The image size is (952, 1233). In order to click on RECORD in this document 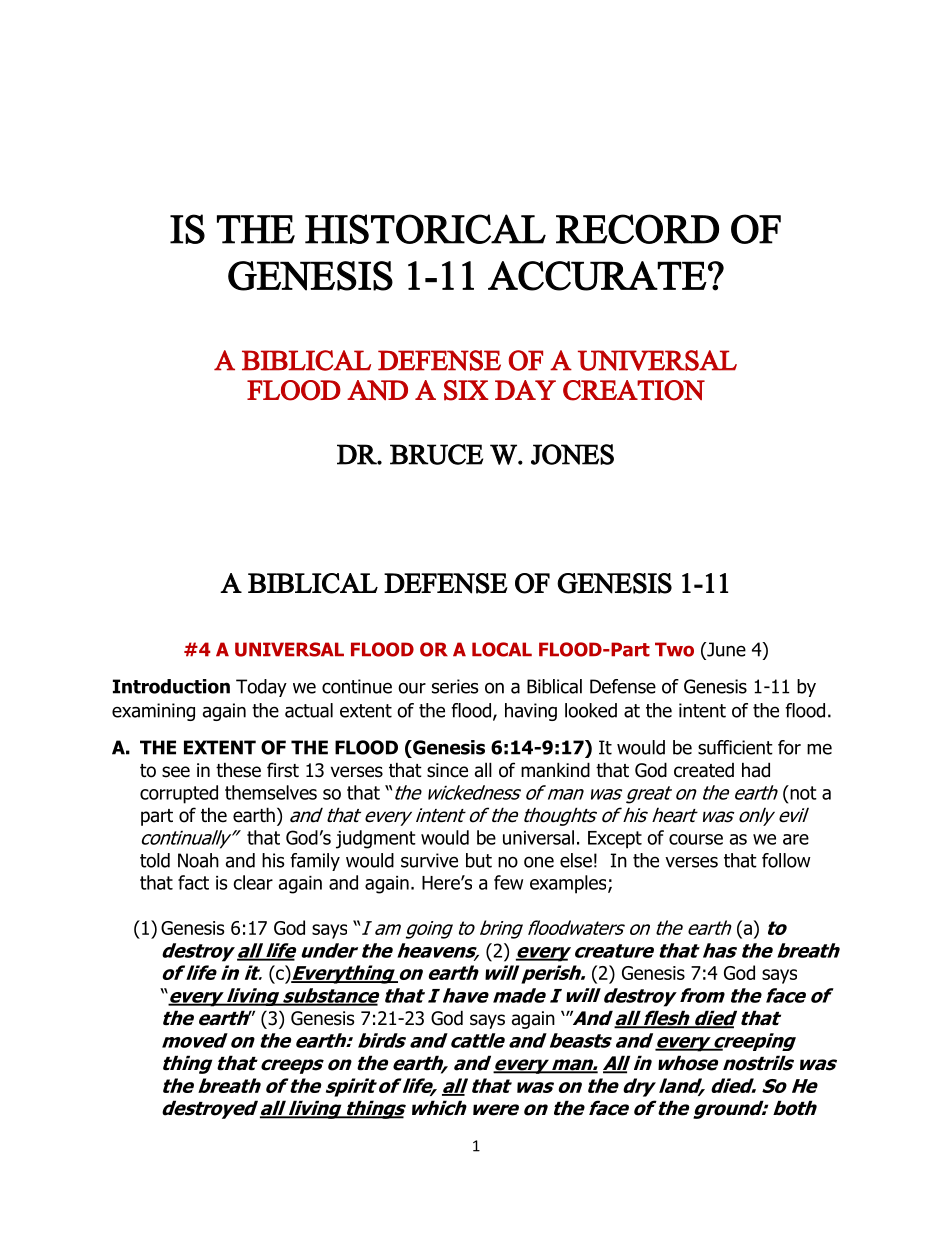, I will do `click(637, 229)`.
